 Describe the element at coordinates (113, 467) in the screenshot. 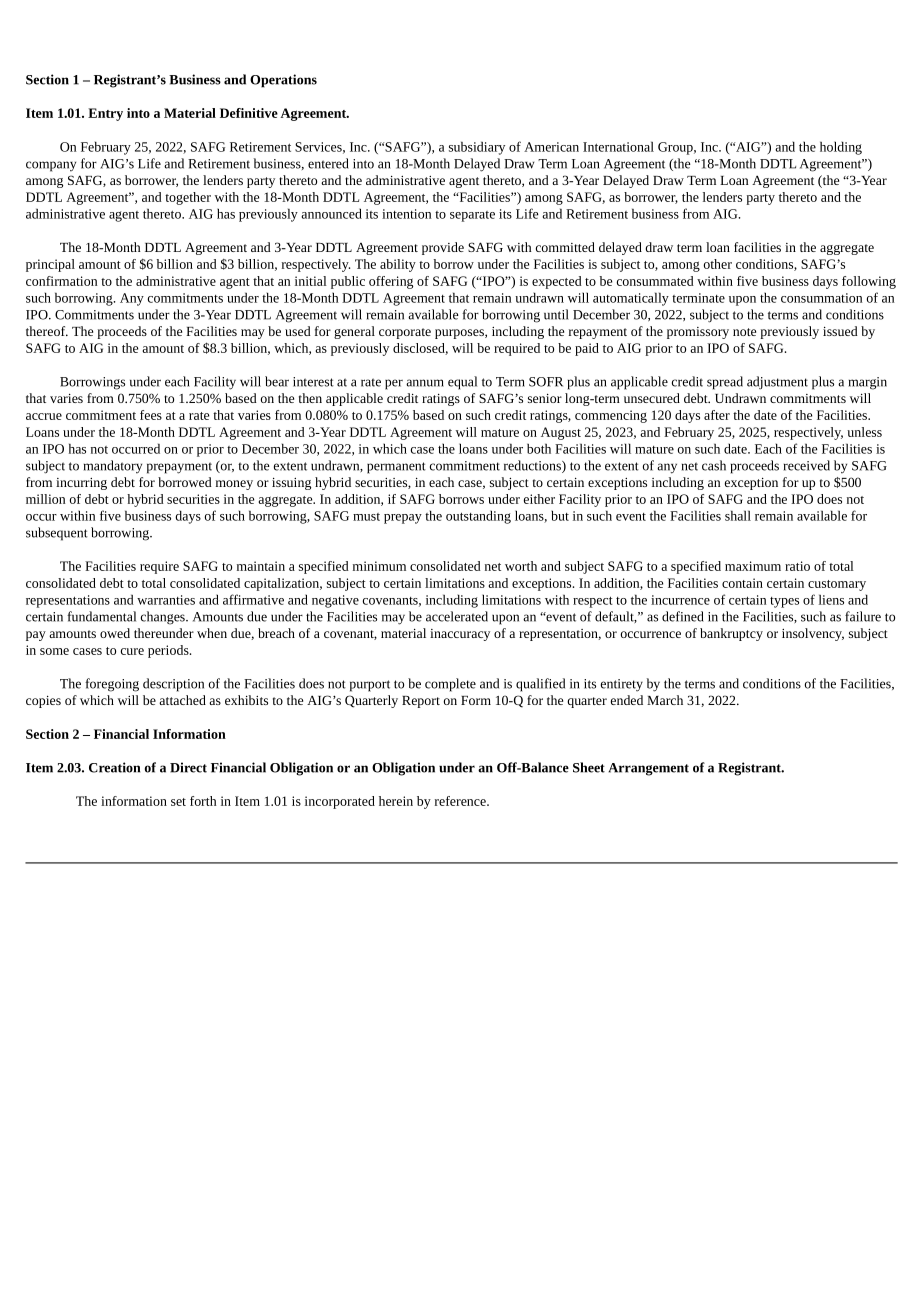

I see `mandatory` at that location.
